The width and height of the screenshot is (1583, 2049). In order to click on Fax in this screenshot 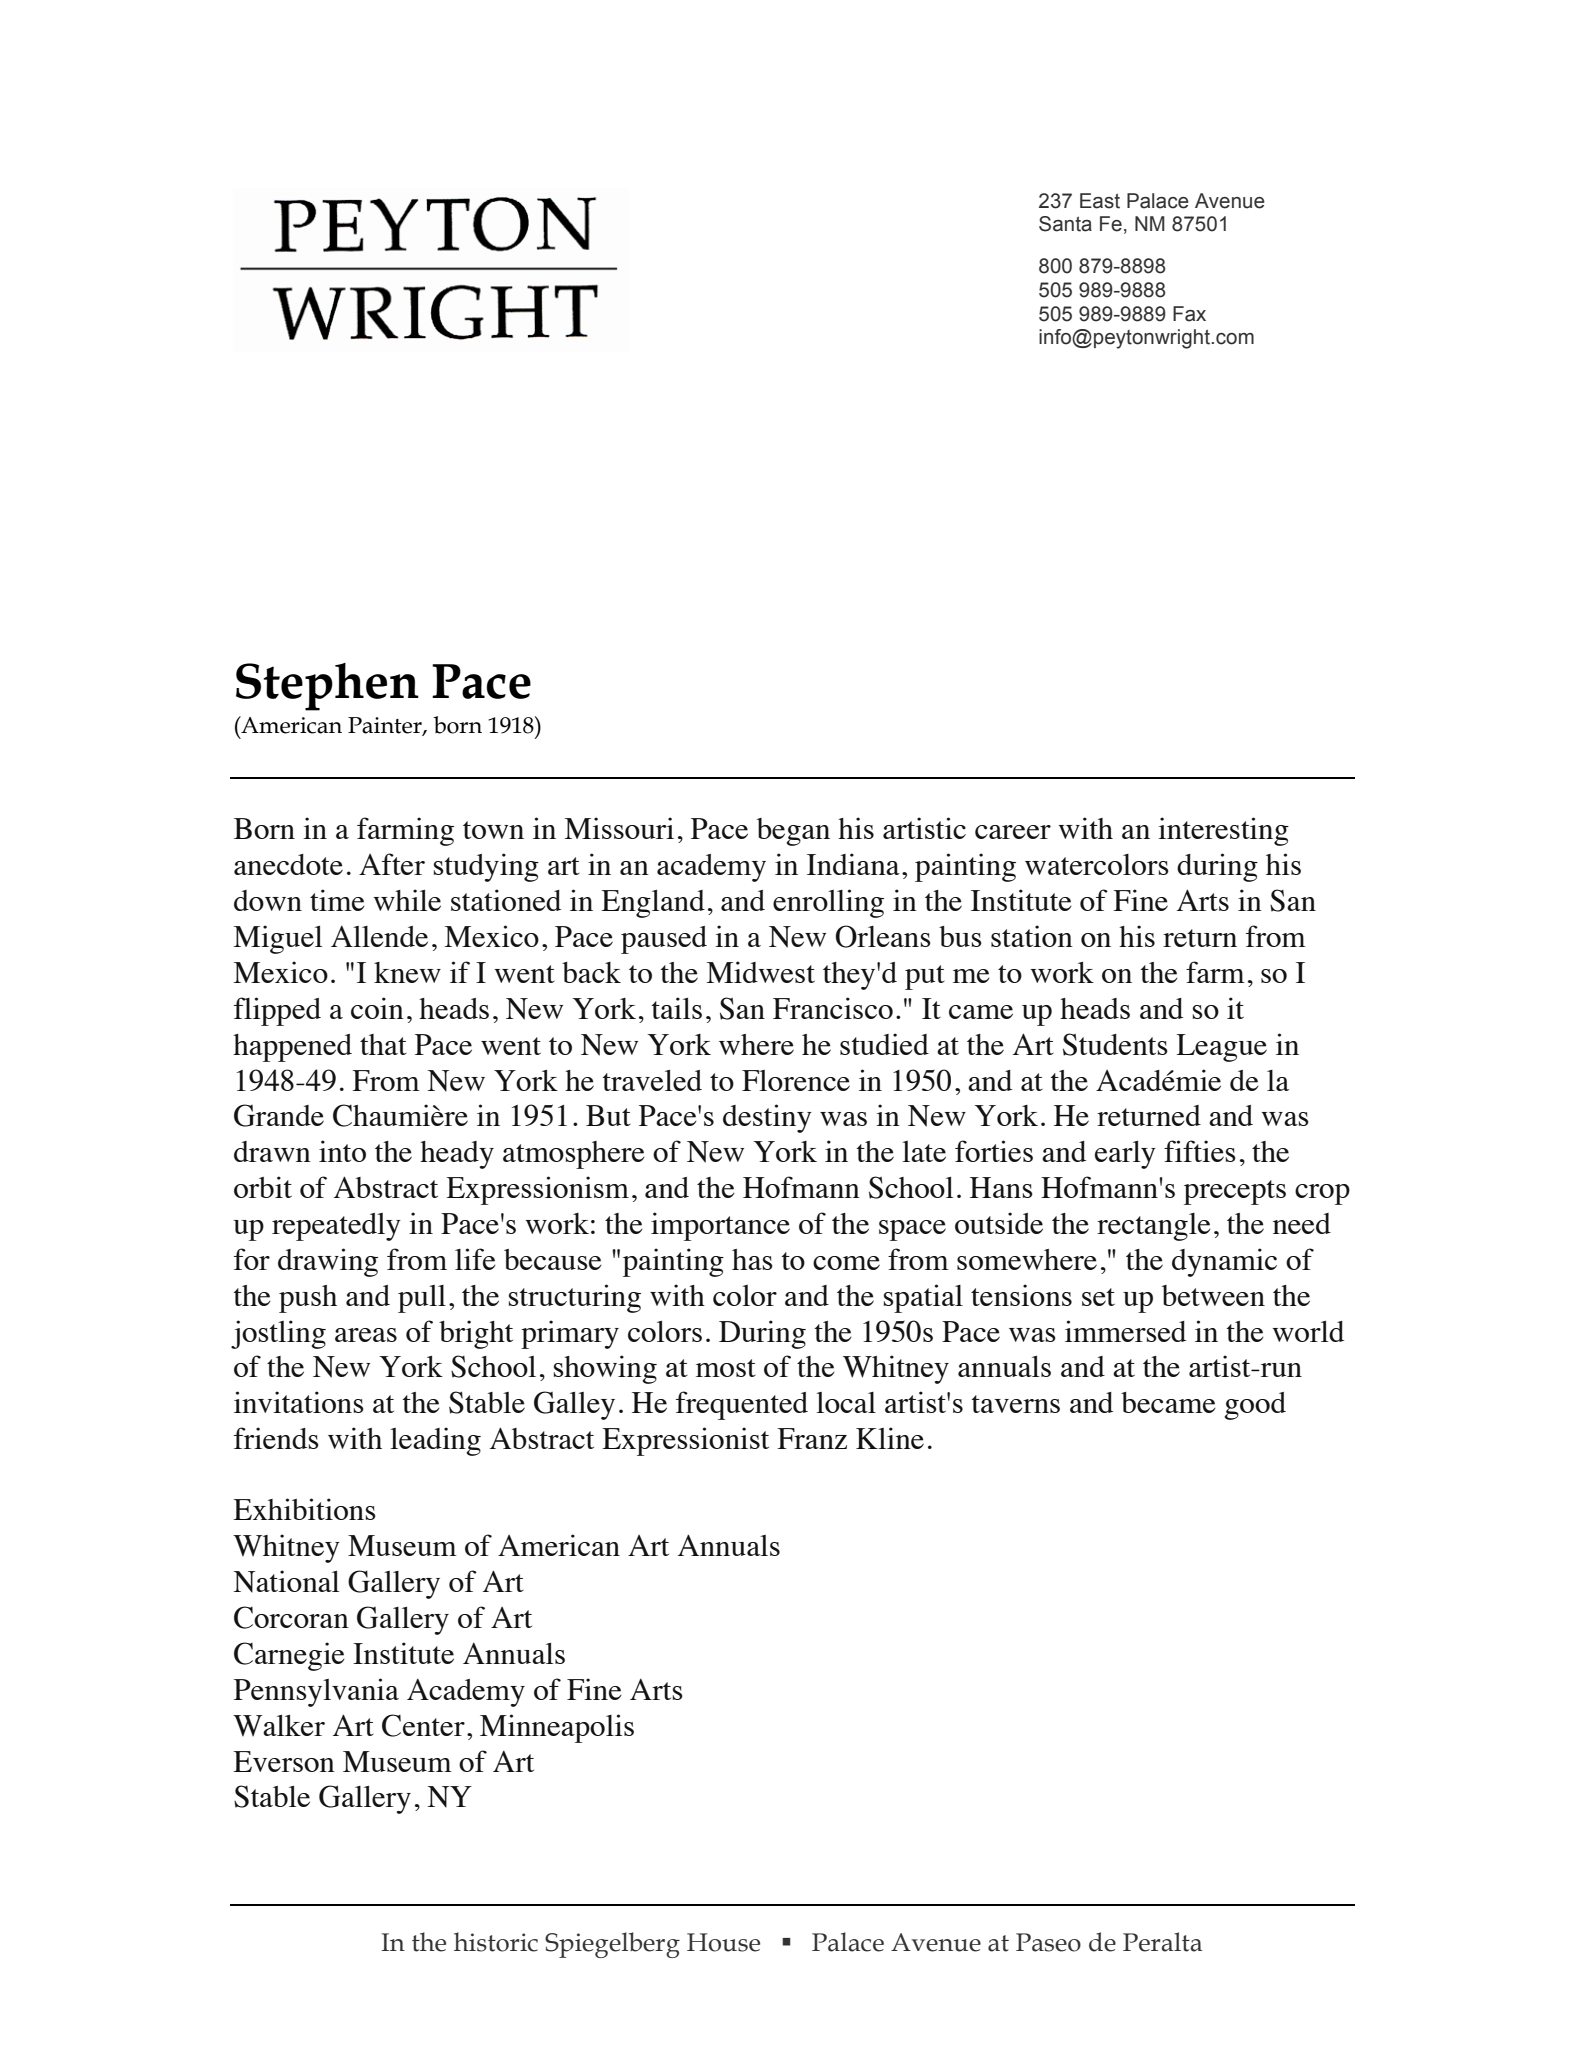, I will do `click(1189, 314)`.
